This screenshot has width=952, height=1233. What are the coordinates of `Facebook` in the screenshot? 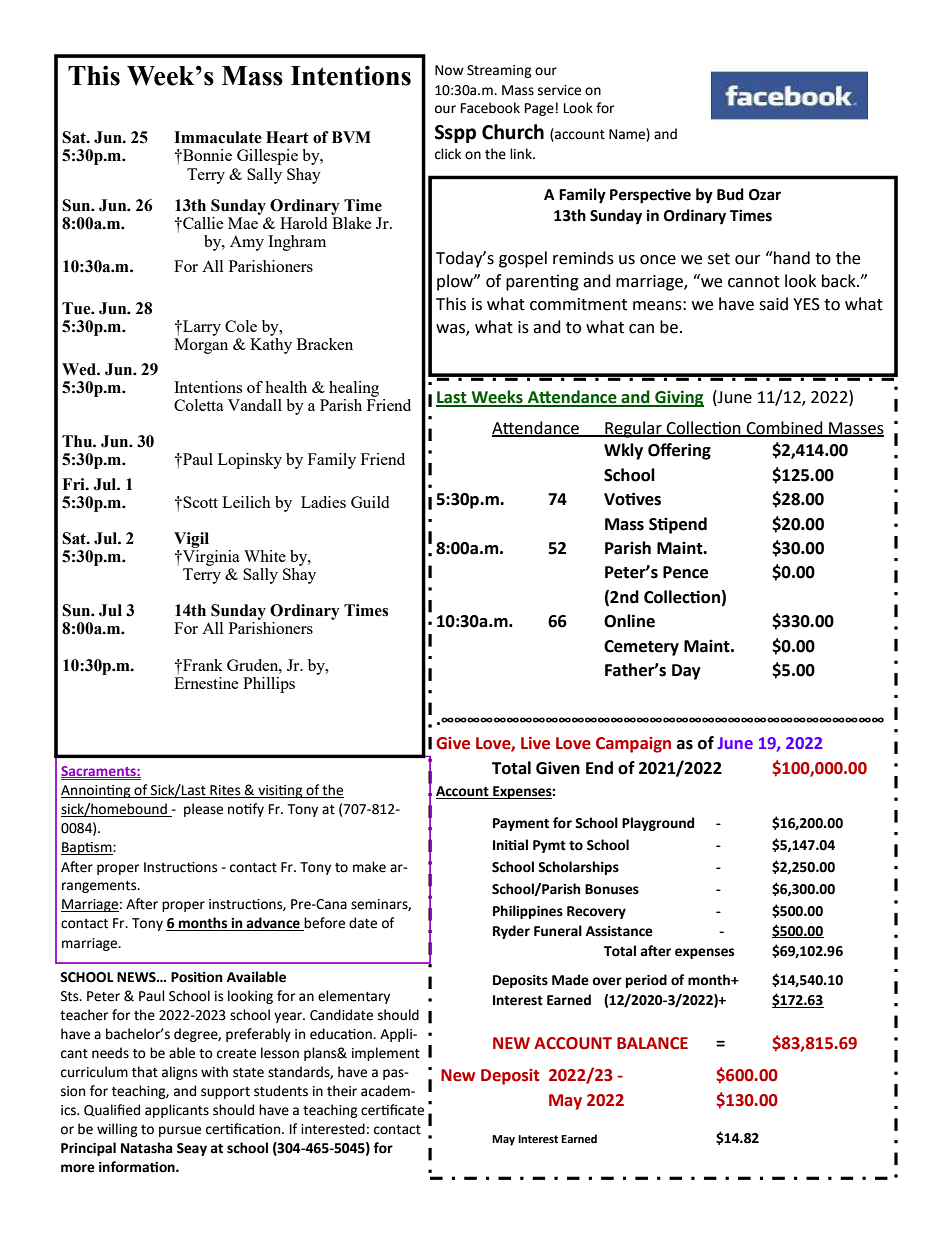 It's located at (490, 108).
